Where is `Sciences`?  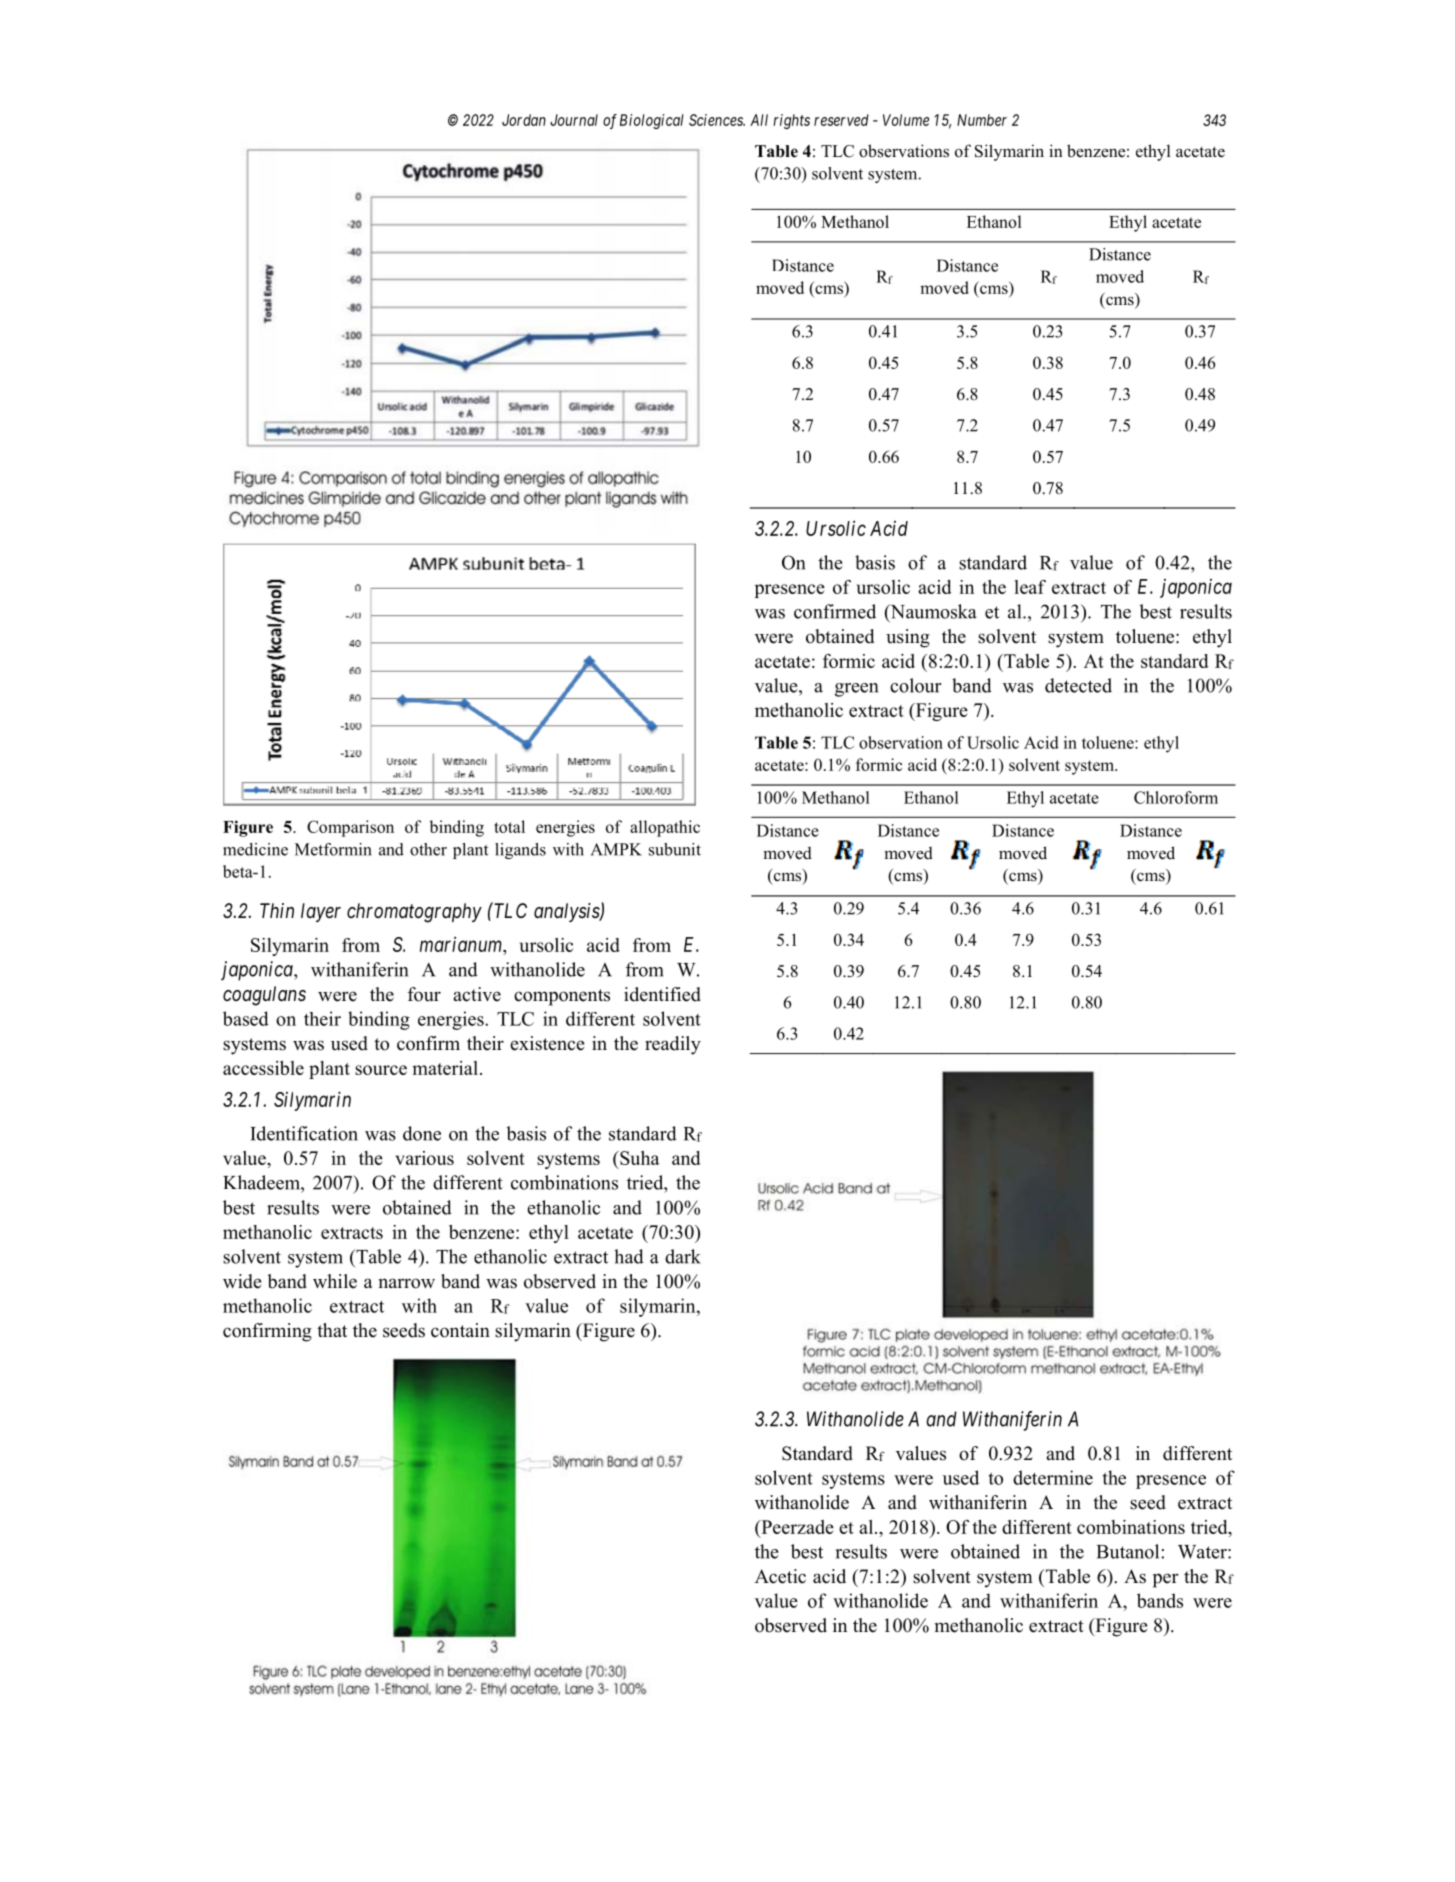
Sciences is located at coordinates (717, 120).
